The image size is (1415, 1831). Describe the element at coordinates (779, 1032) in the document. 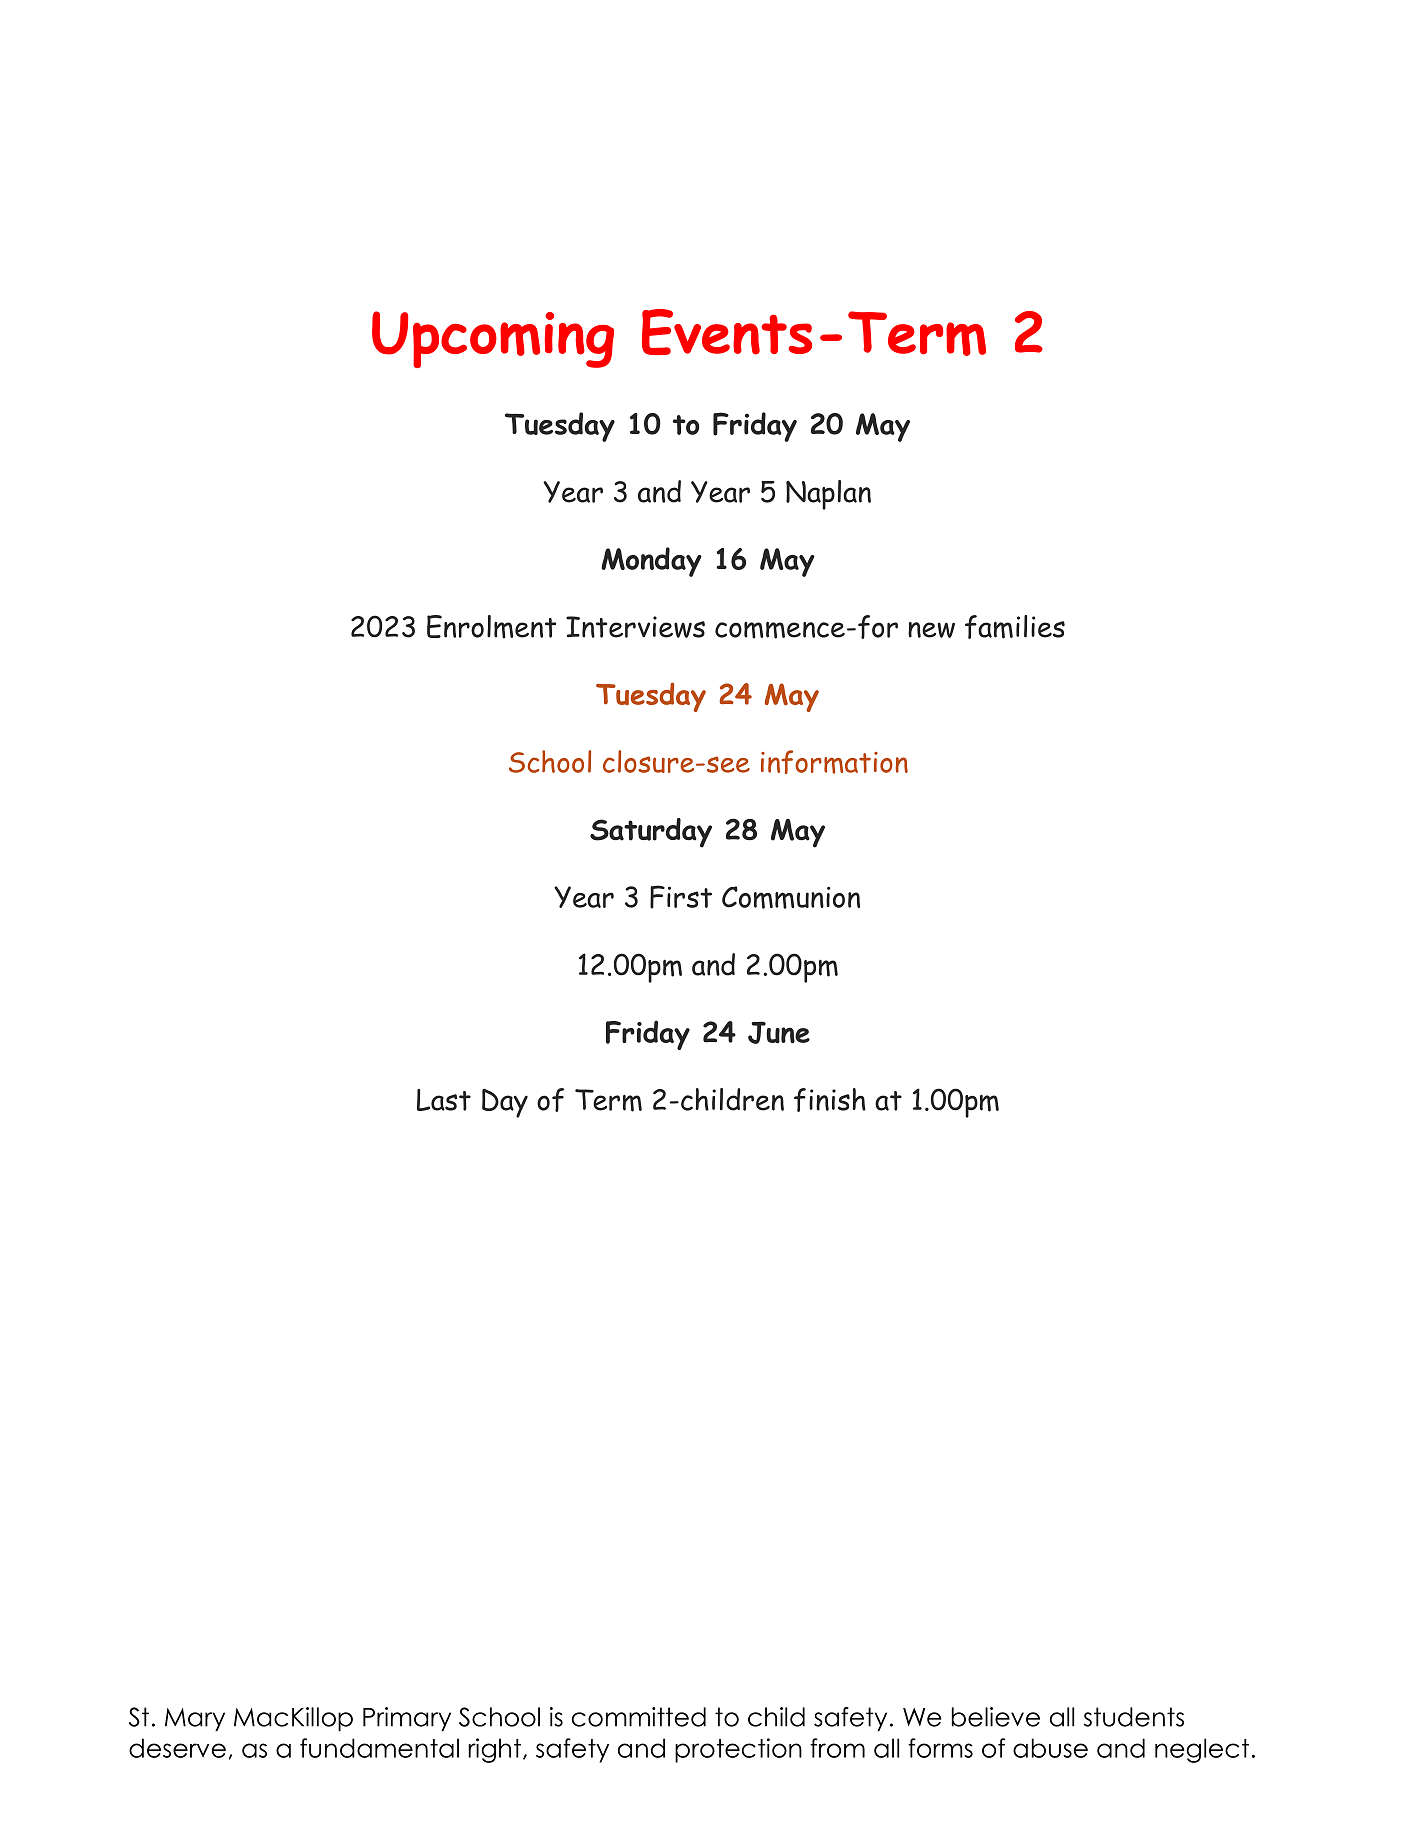

I see `June` at that location.
